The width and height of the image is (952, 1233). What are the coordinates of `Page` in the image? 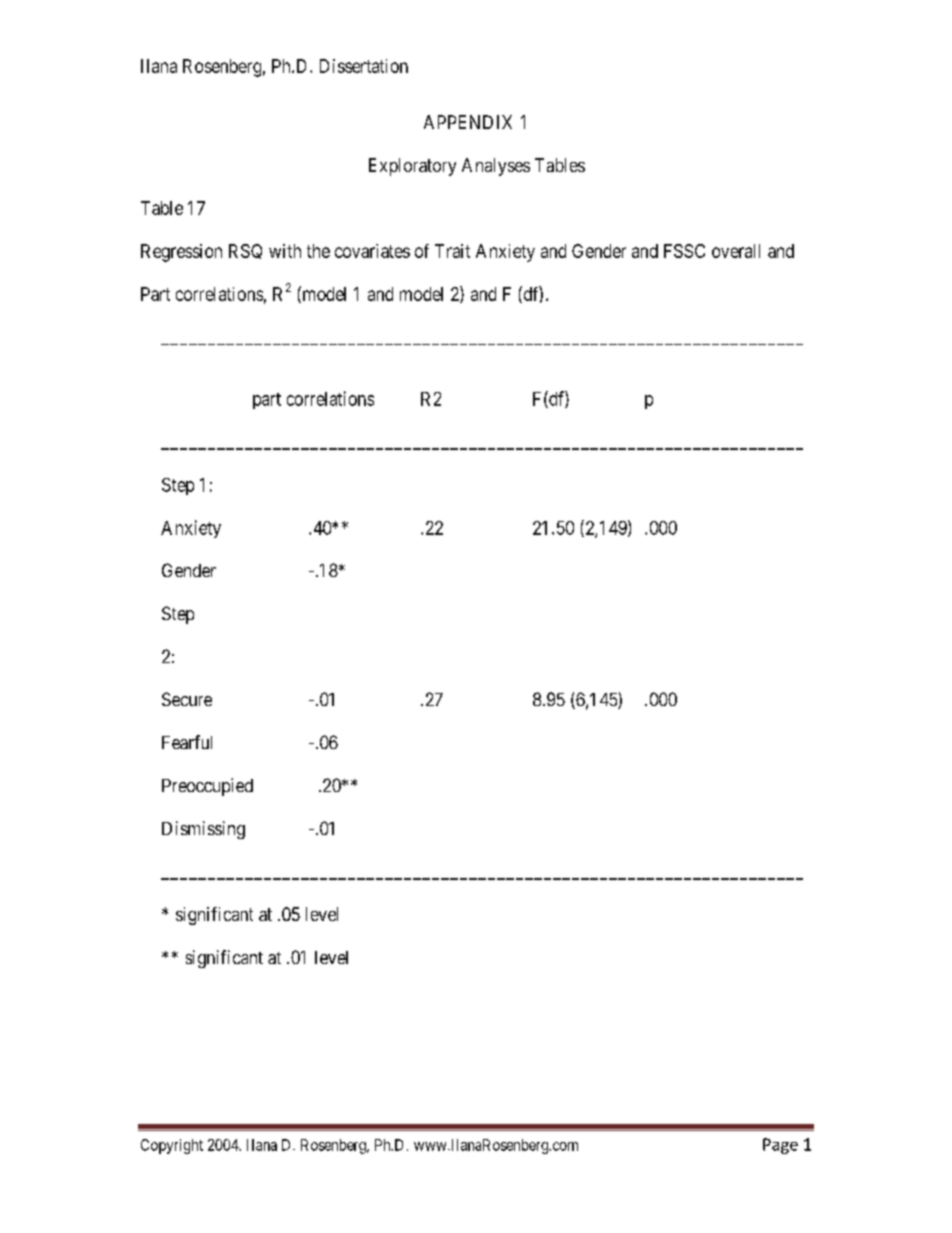 It's located at (780, 1146).
